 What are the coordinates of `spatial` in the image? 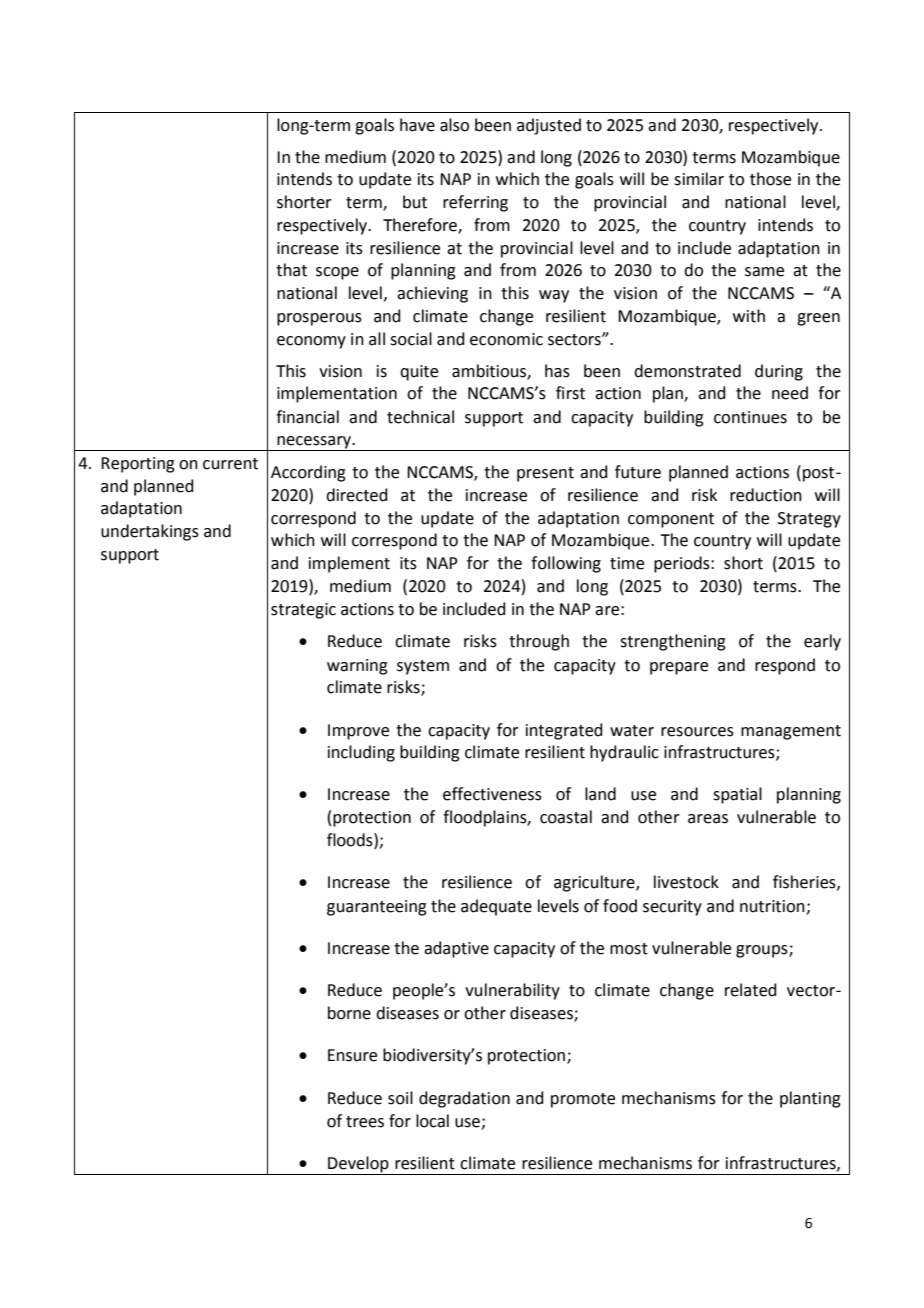 It's located at (737, 795).
